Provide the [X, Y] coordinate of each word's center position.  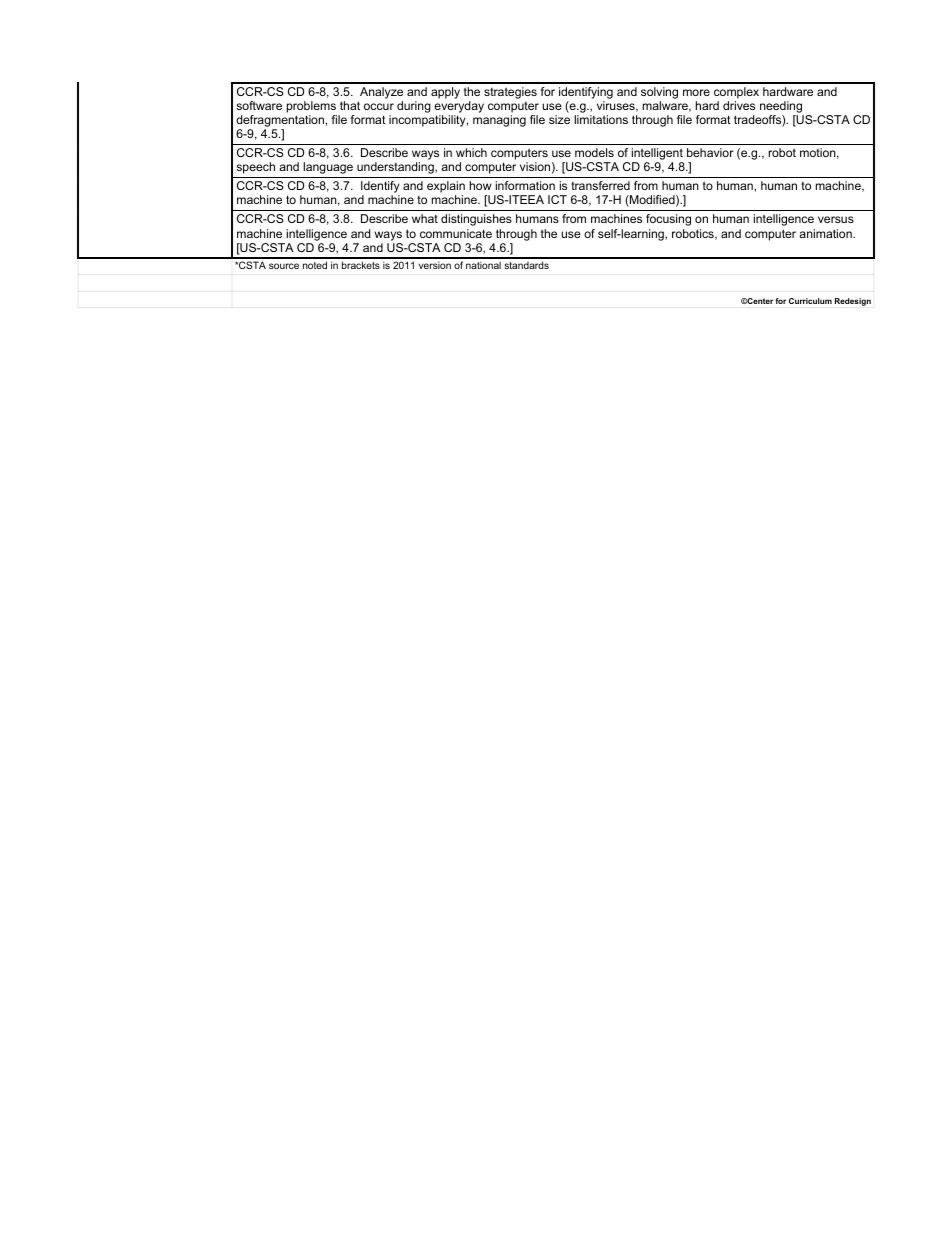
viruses [617, 106]
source [284, 266]
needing [782, 108]
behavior [710, 152]
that [350, 105]
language [328, 168]
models [594, 152]
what [425, 218]
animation [826, 233]
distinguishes [476, 220]
